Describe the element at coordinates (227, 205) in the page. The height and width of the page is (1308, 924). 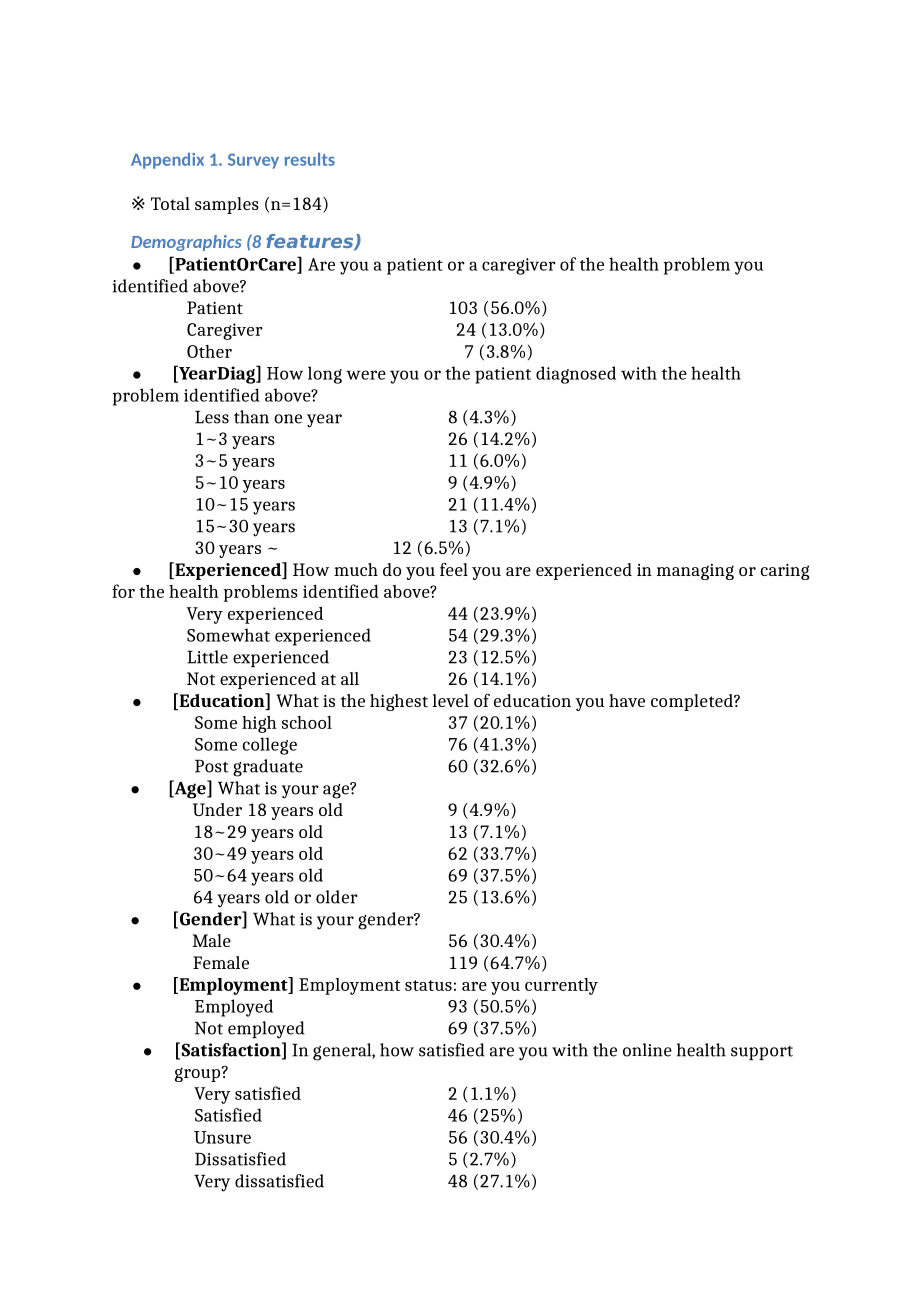
I see `samples` at that location.
